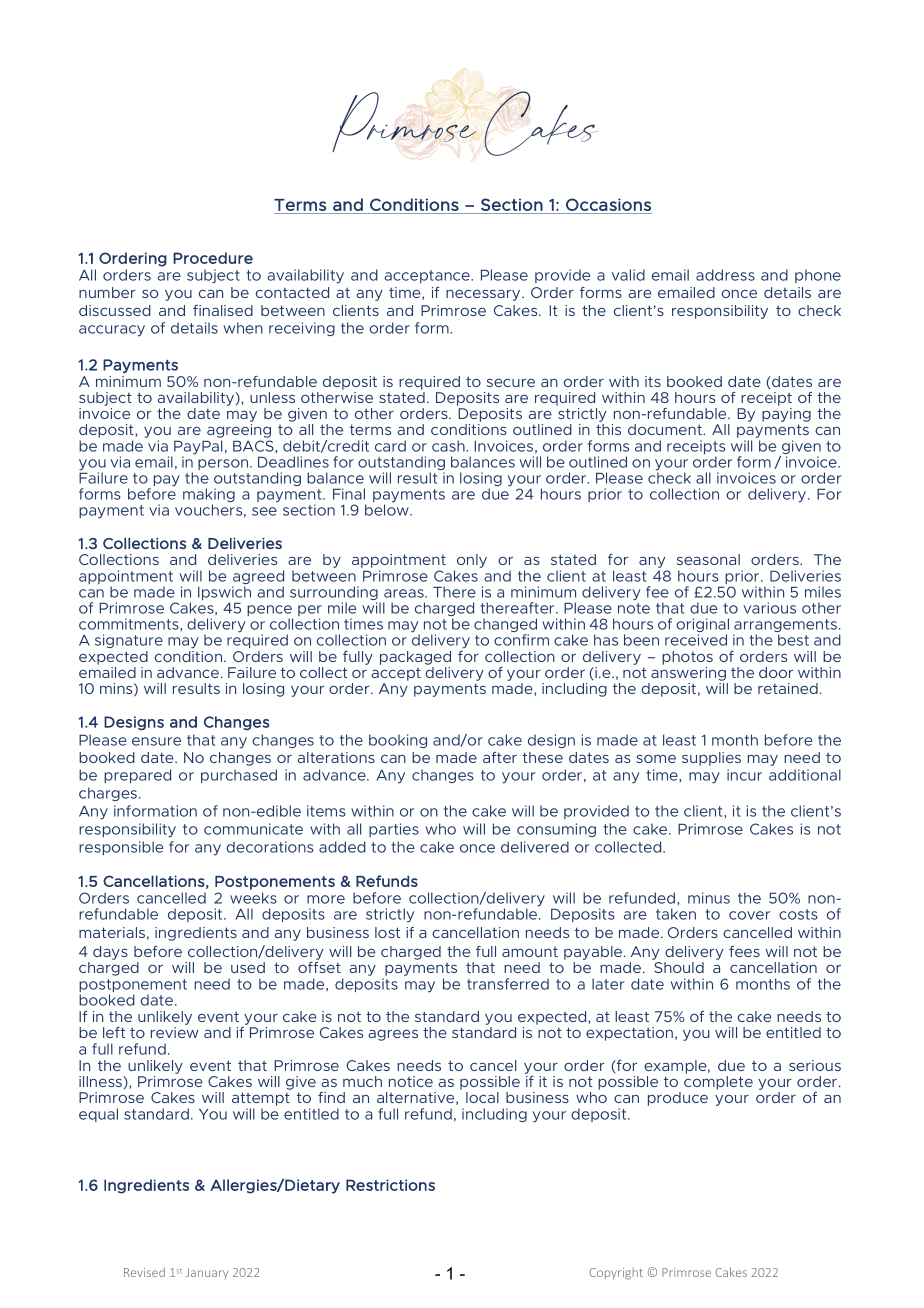 Image resolution: width=924 pixels, height=1308 pixels. Describe the element at coordinates (207, 1273) in the page. I see `January` at that location.
